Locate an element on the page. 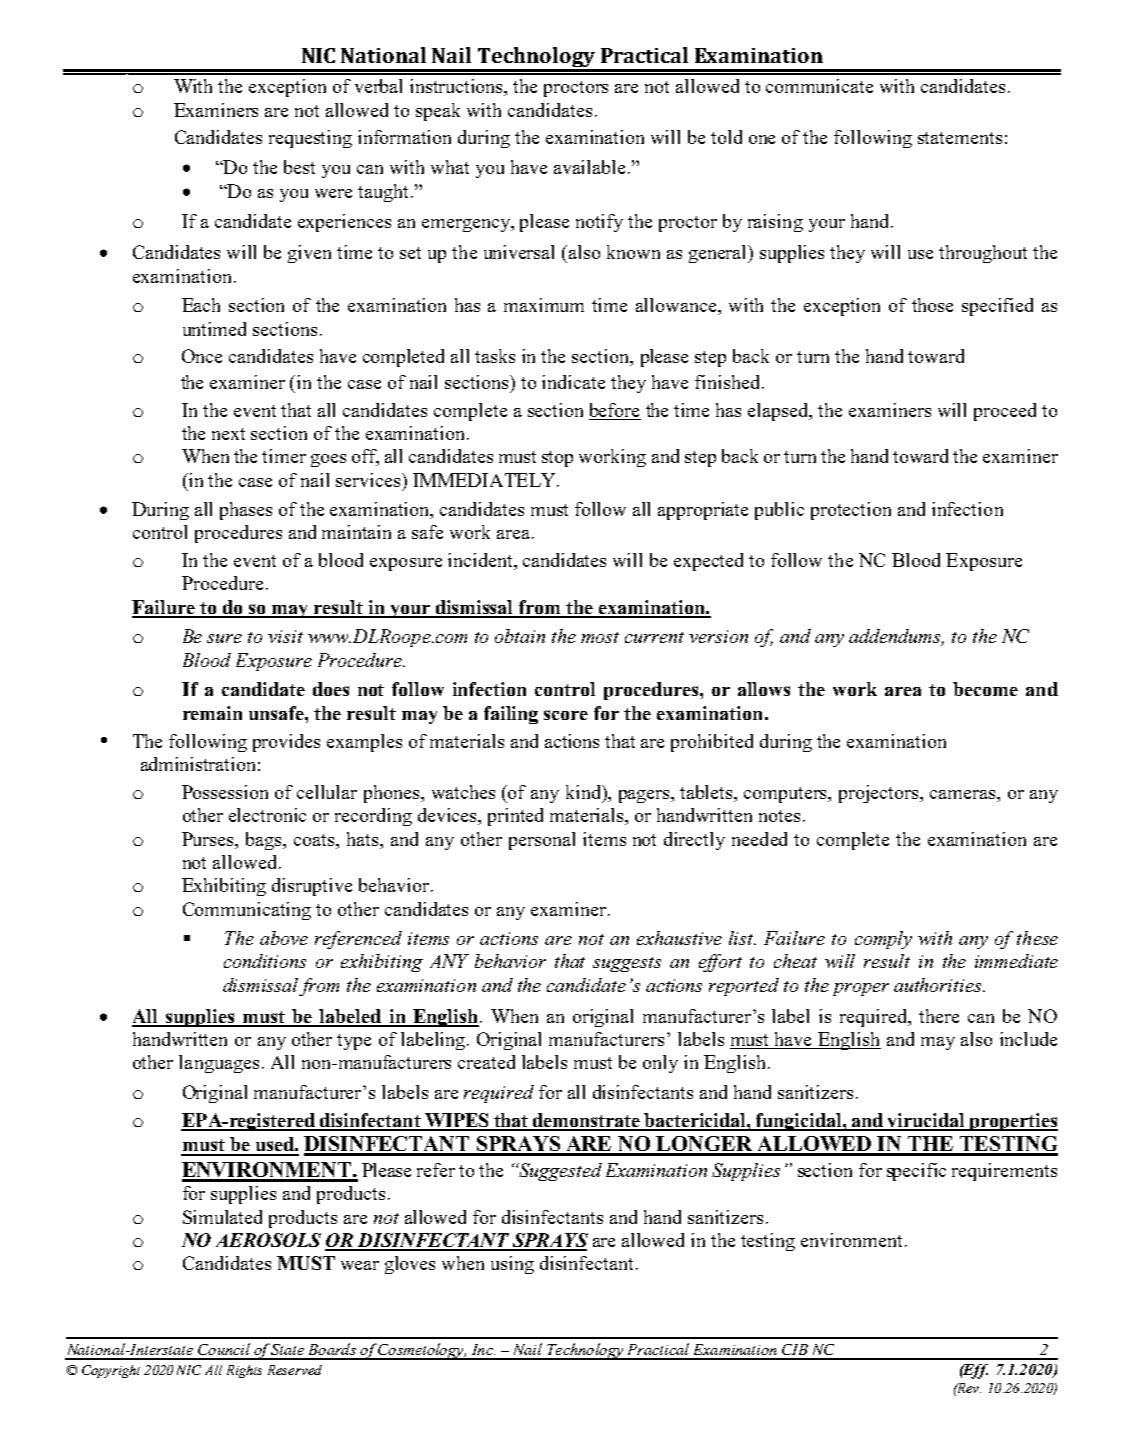 Image resolution: width=1124 pixels, height=1455 pixels. CIB is located at coordinates (795, 1349).
